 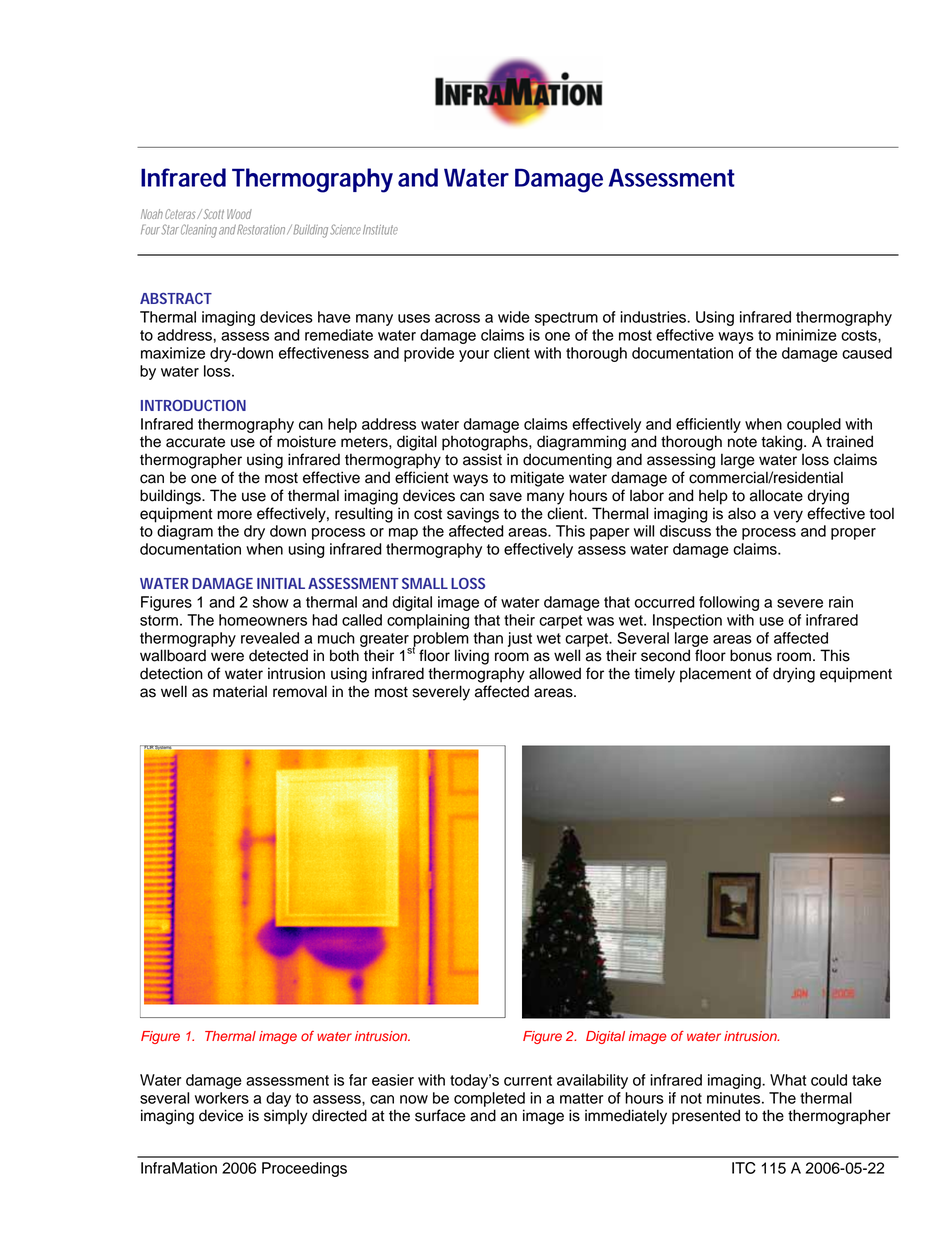 What do you see at coordinates (537, 479) in the screenshot?
I see `mitigate` at bounding box center [537, 479].
